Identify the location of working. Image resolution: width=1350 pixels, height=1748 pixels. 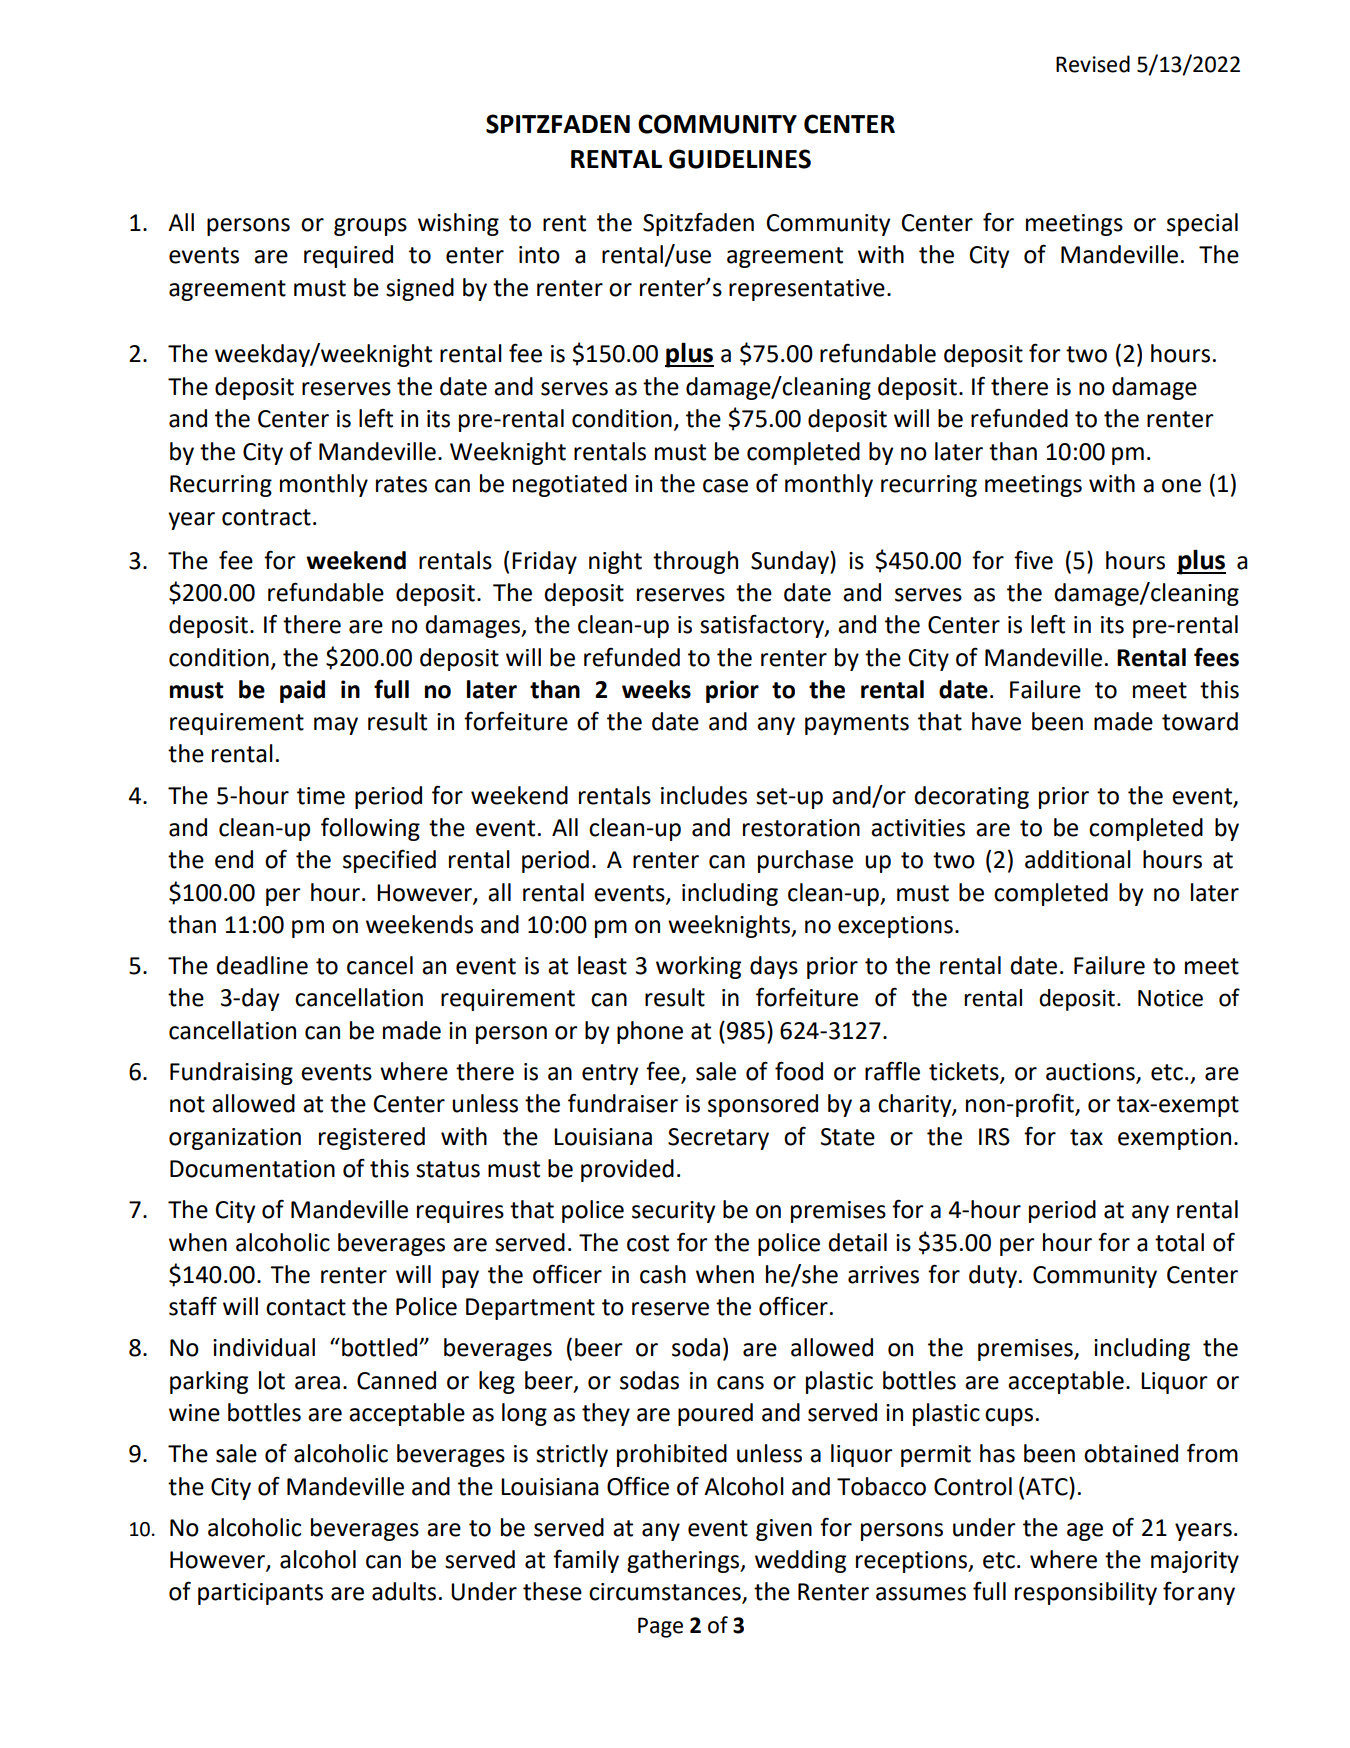
(698, 967).
